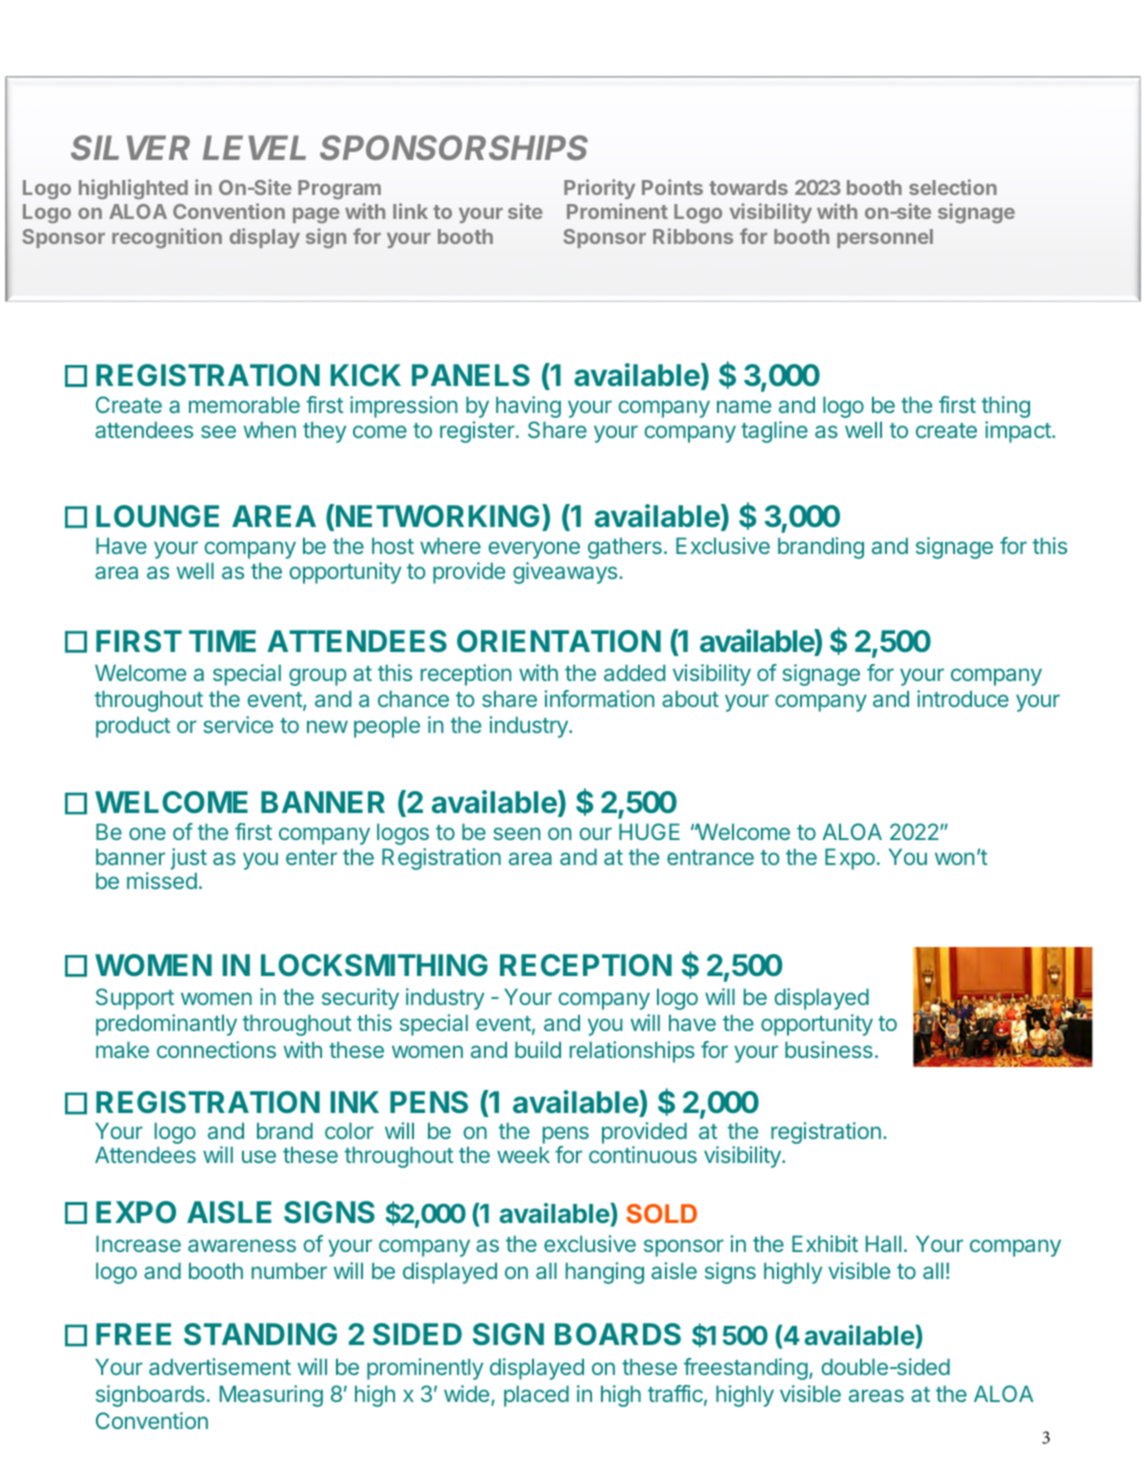 This image has width=1145, height=1481. I want to click on LEVEL, so click(254, 147).
